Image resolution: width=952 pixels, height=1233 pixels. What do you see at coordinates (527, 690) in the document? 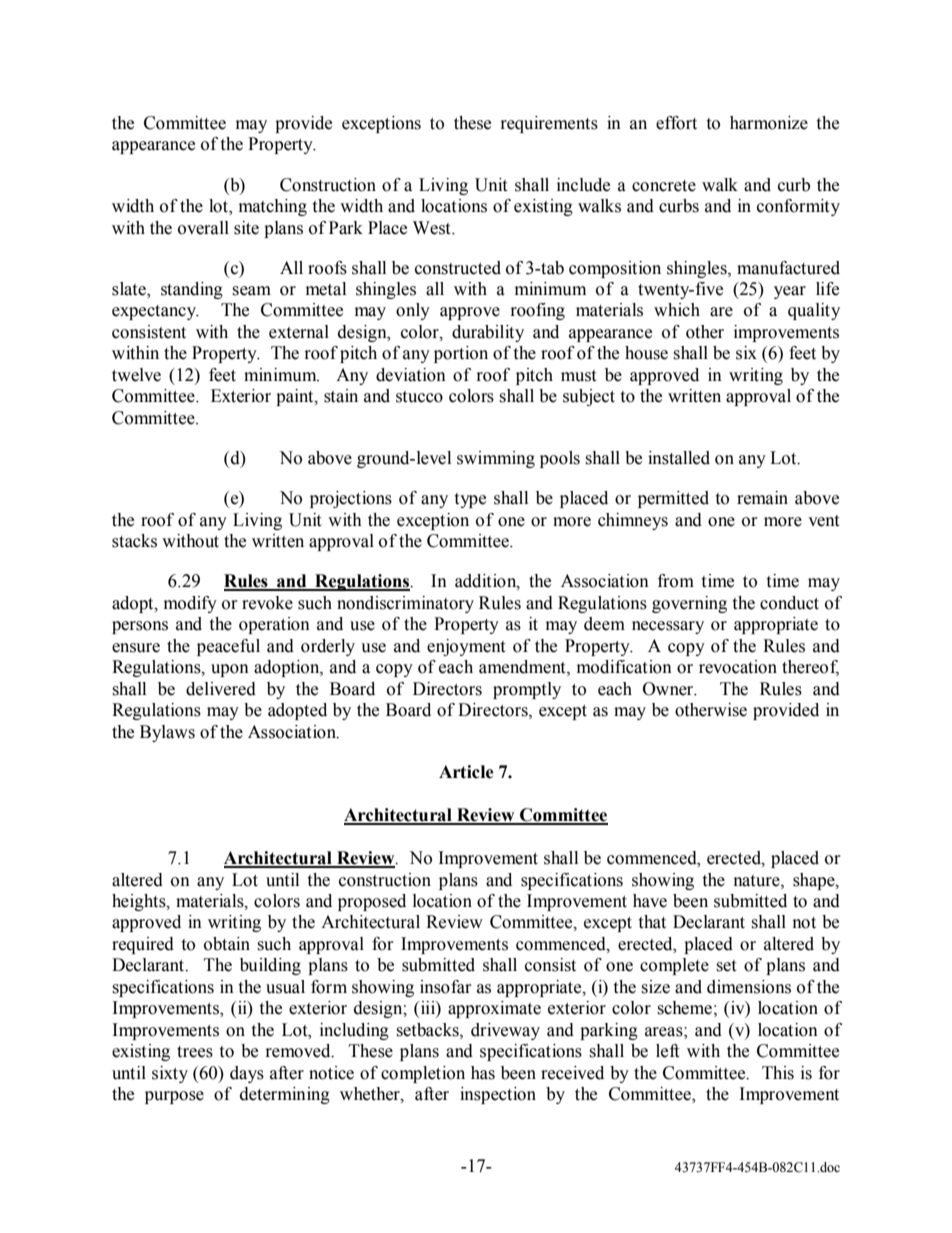
I see `promptly` at bounding box center [527, 690].
